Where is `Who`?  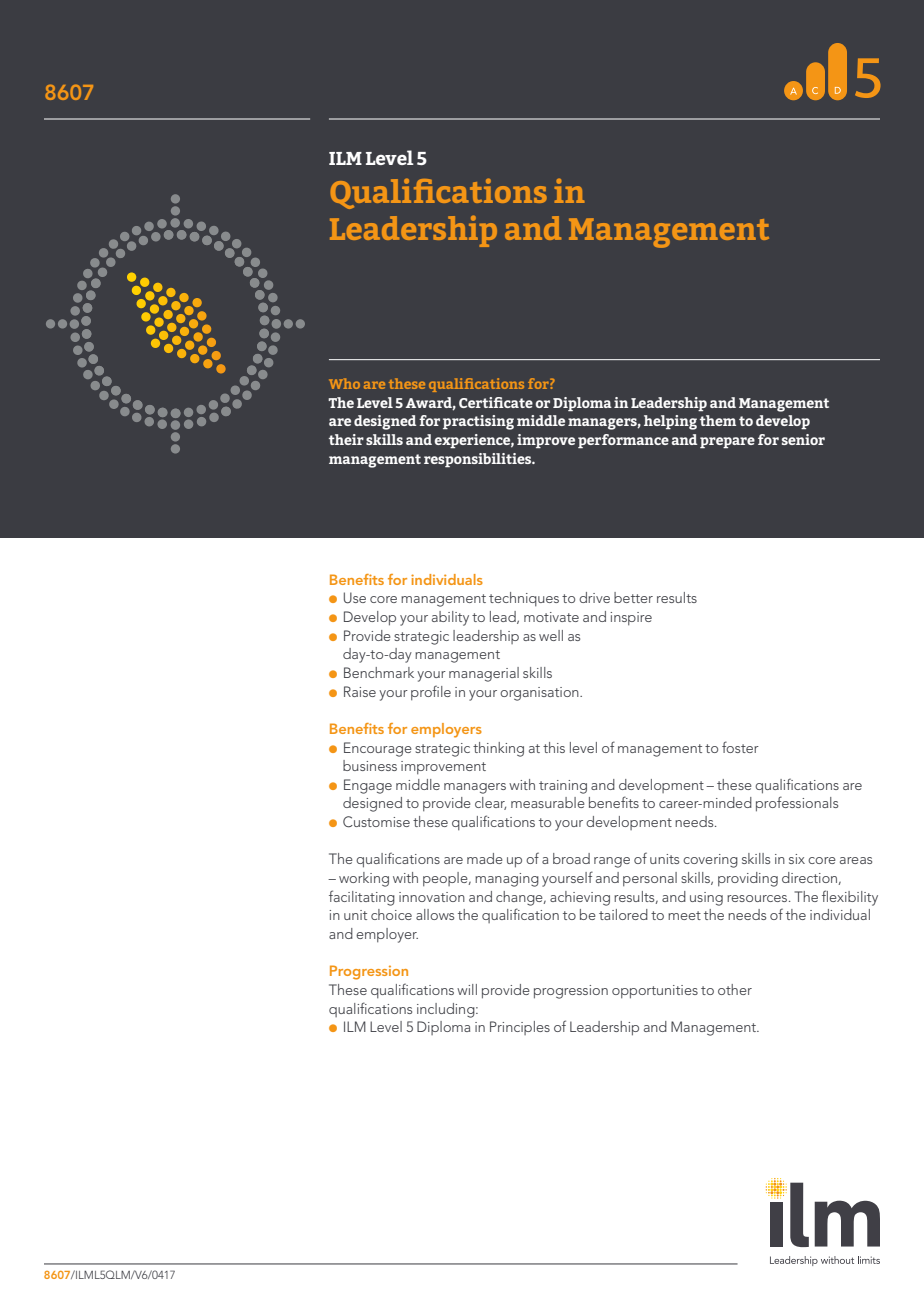
Who is located at coordinates (344, 383).
